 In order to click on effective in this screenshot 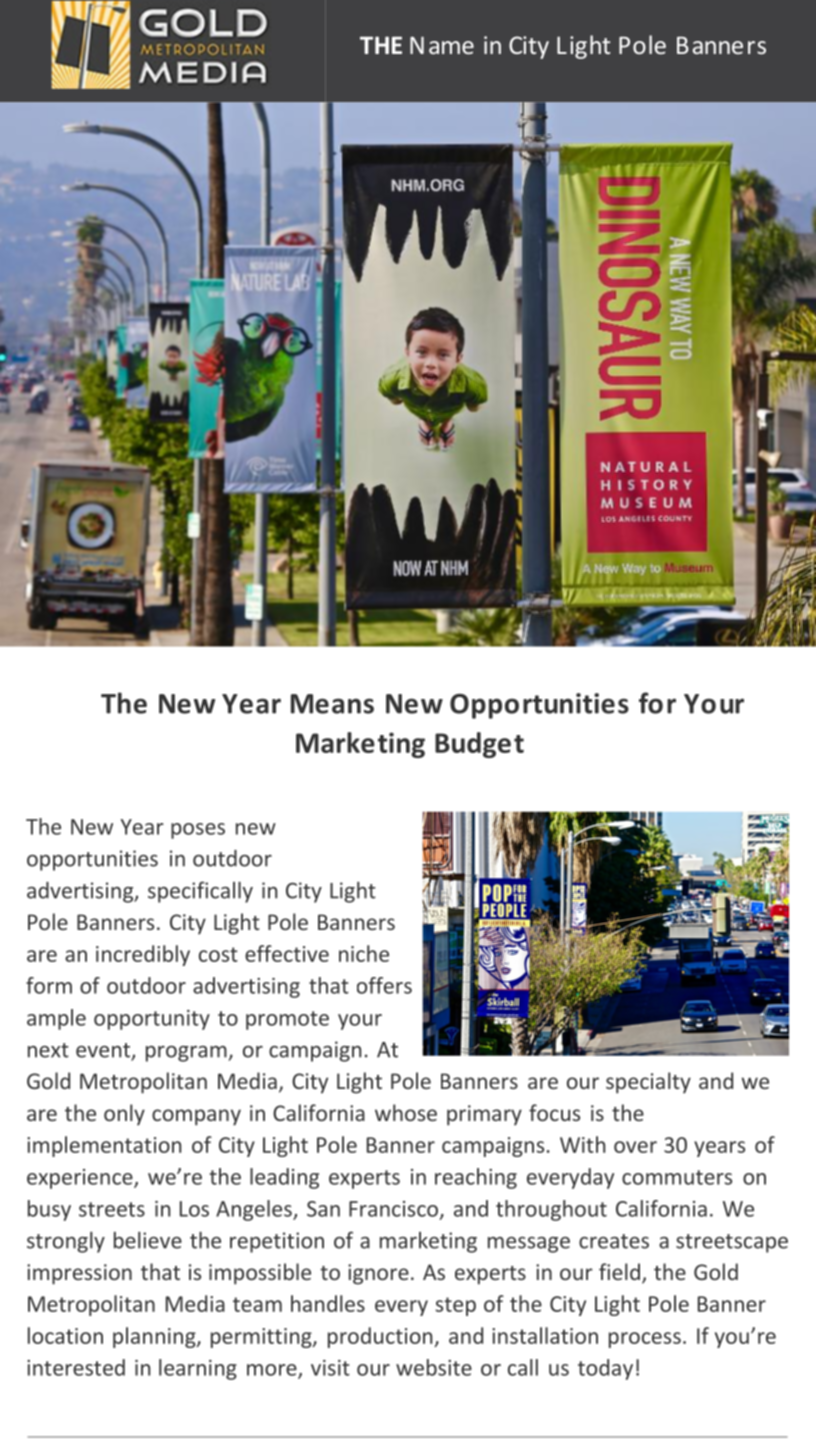, I will do `click(287, 953)`.
